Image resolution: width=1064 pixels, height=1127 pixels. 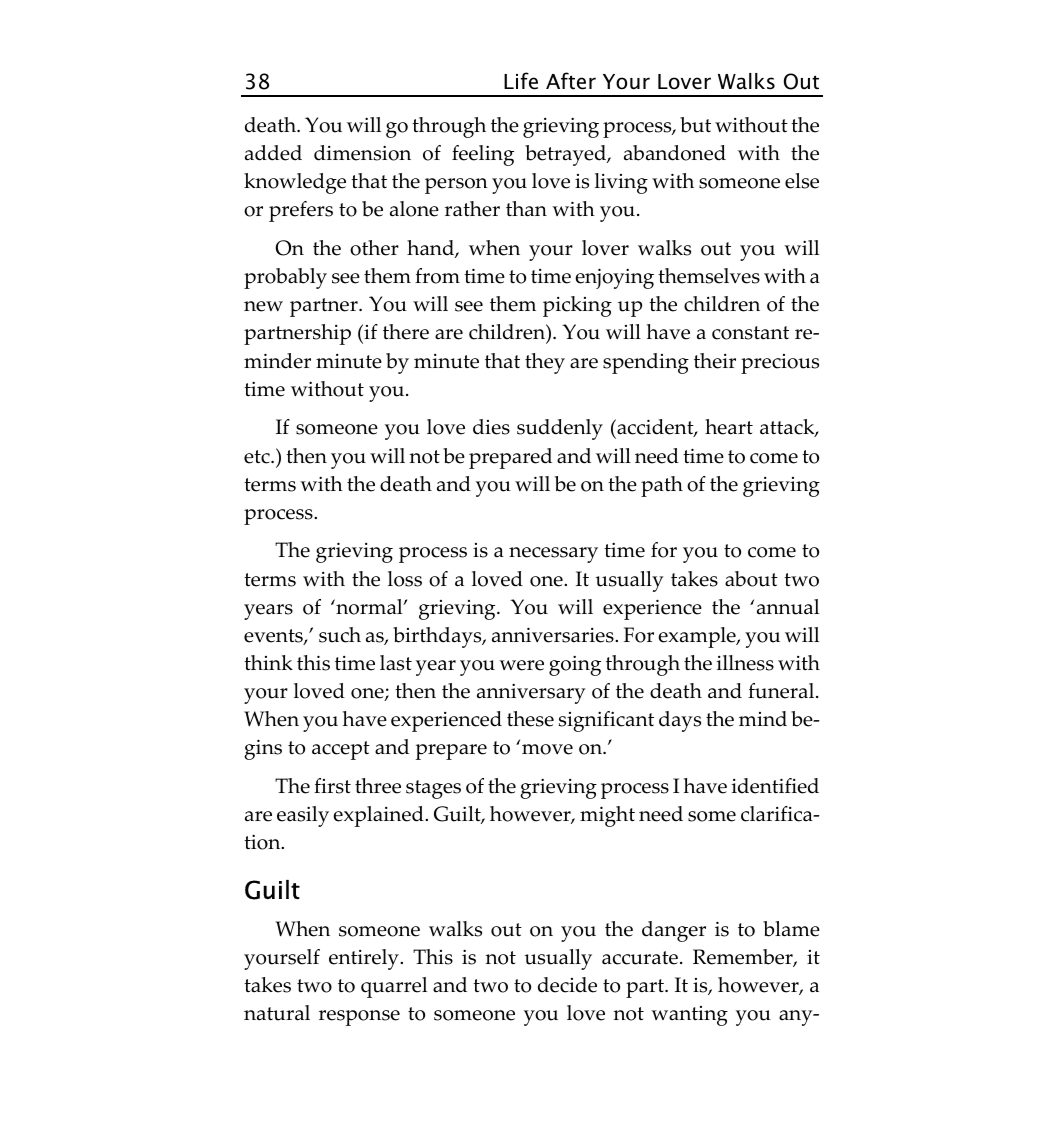 What do you see at coordinates (359, 1018) in the image?
I see `response` at bounding box center [359, 1018].
